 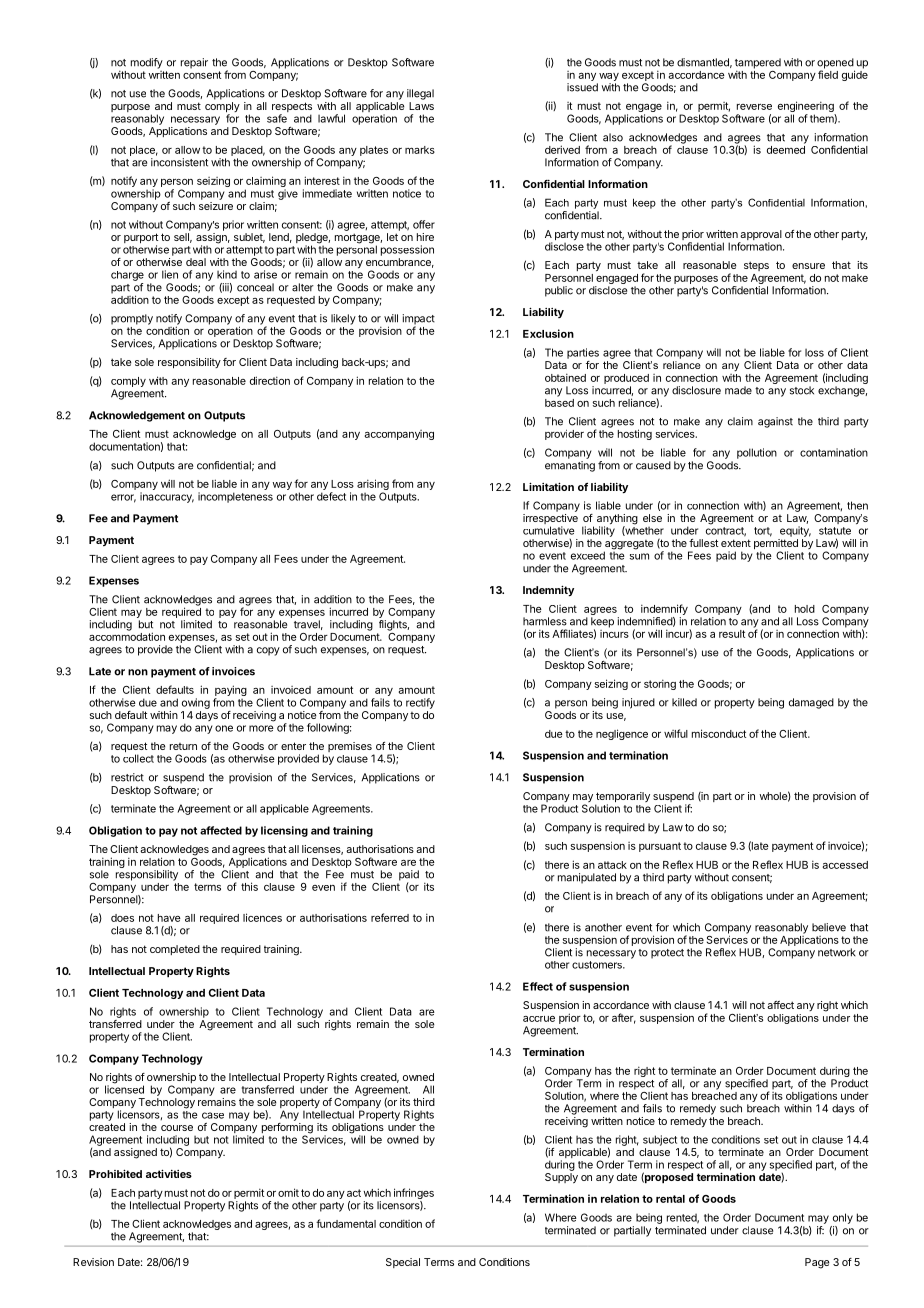 What do you see at coordinates (138, 672) in the image?
I see `non` at bounding box center [138, 672].
